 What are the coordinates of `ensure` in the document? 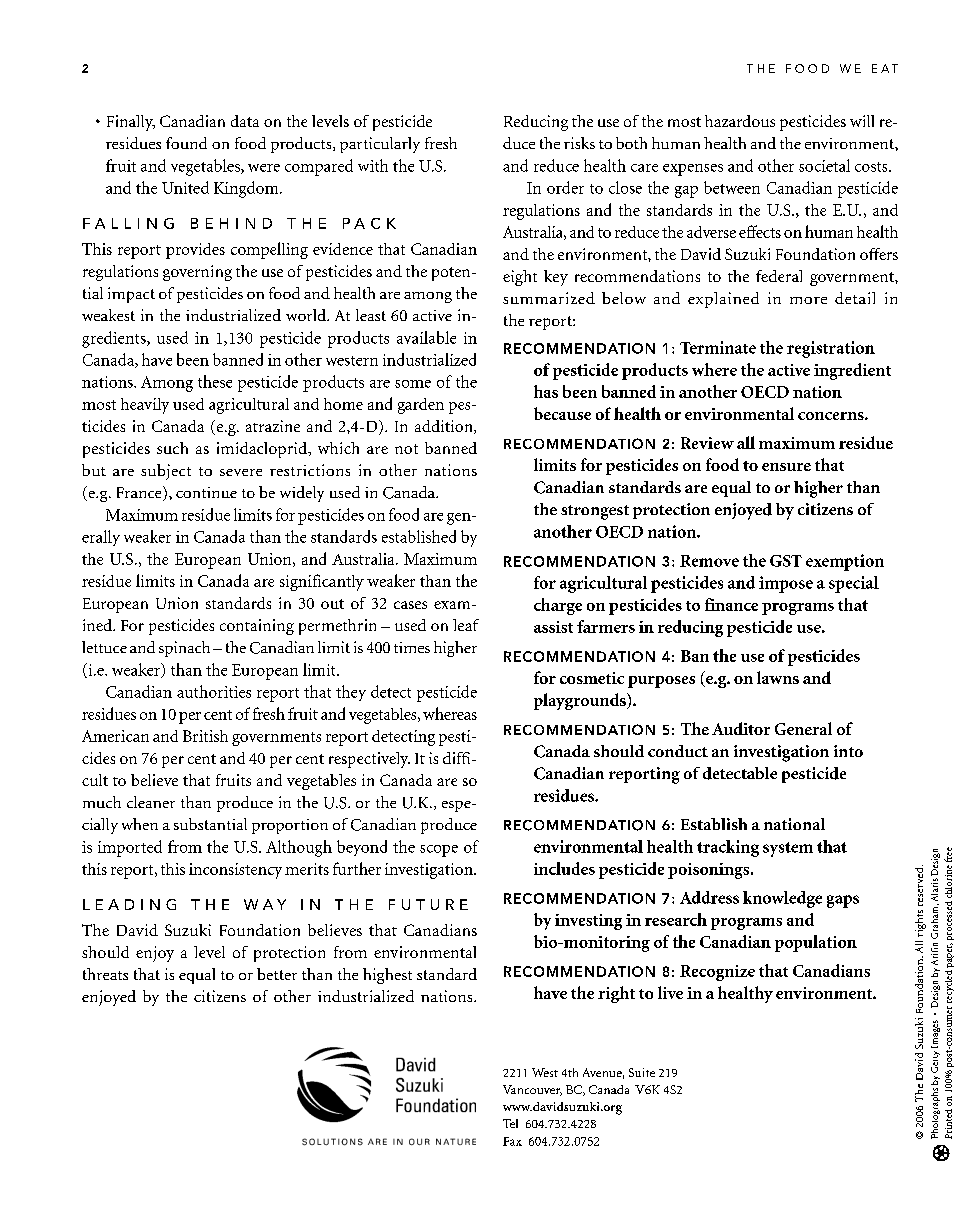 It's located at (786, 467).
